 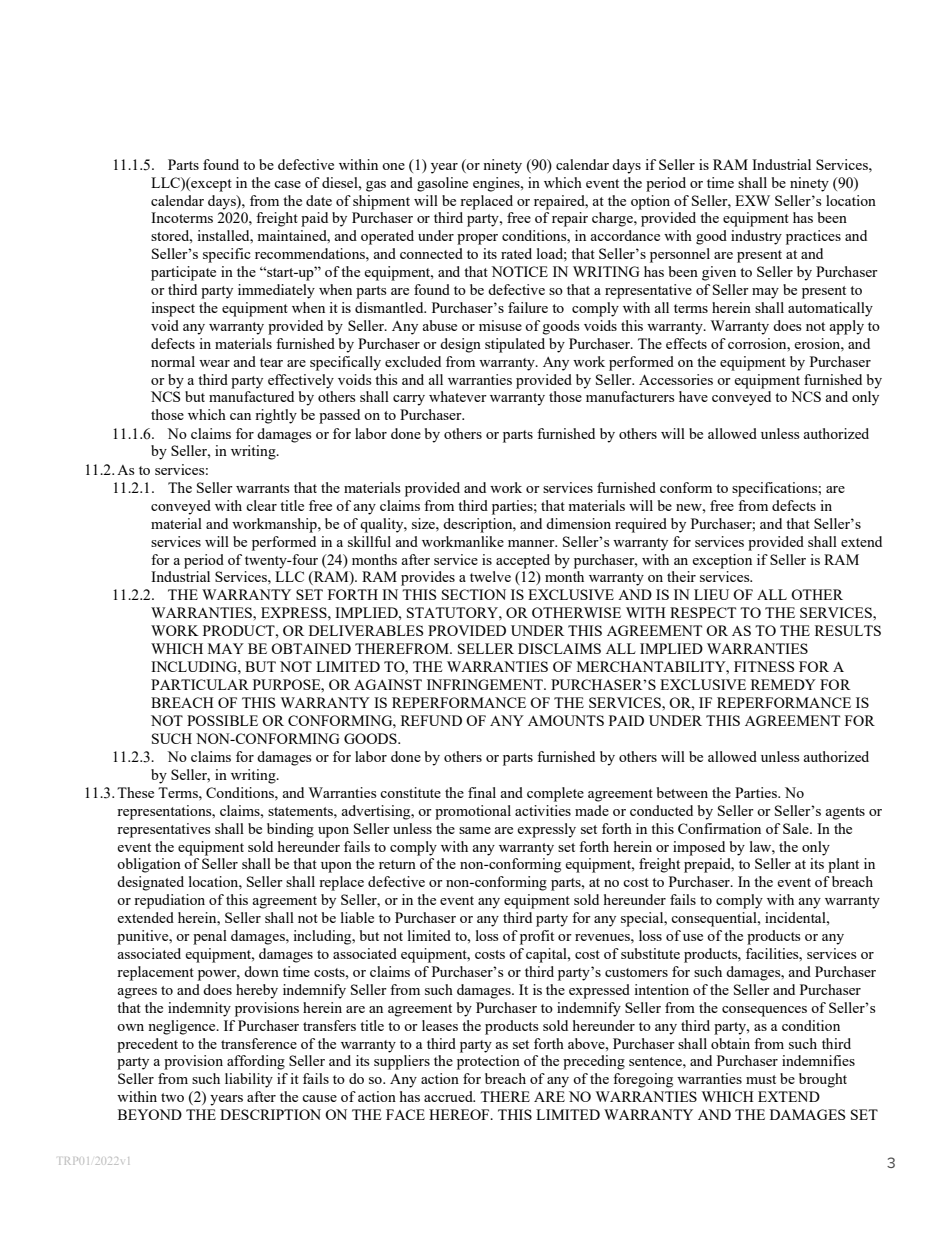 What do you see at coordinates (287, 184) in the screenshot?
I see `case` at bounding box center [287, 184].
